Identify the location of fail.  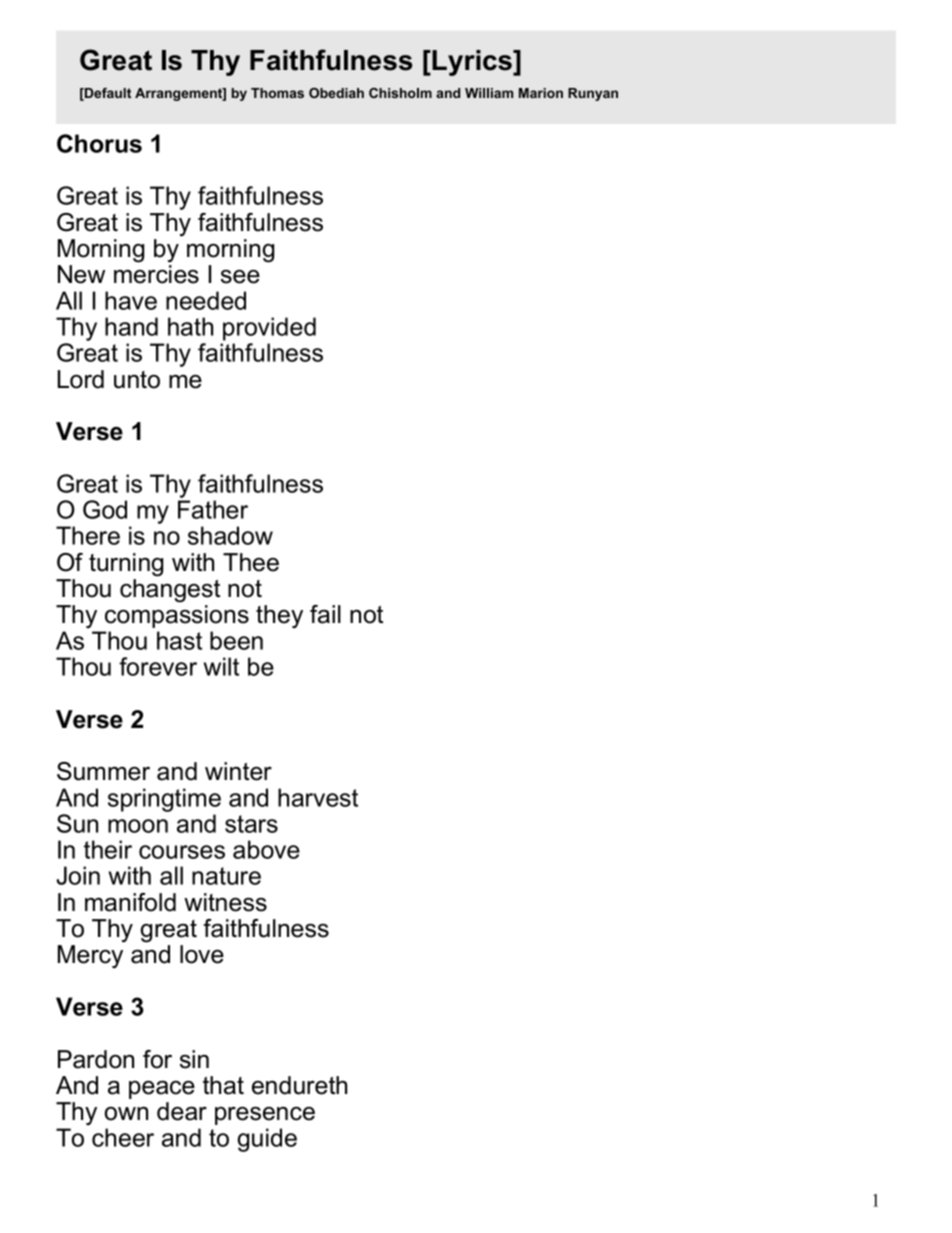
(325, 614).
